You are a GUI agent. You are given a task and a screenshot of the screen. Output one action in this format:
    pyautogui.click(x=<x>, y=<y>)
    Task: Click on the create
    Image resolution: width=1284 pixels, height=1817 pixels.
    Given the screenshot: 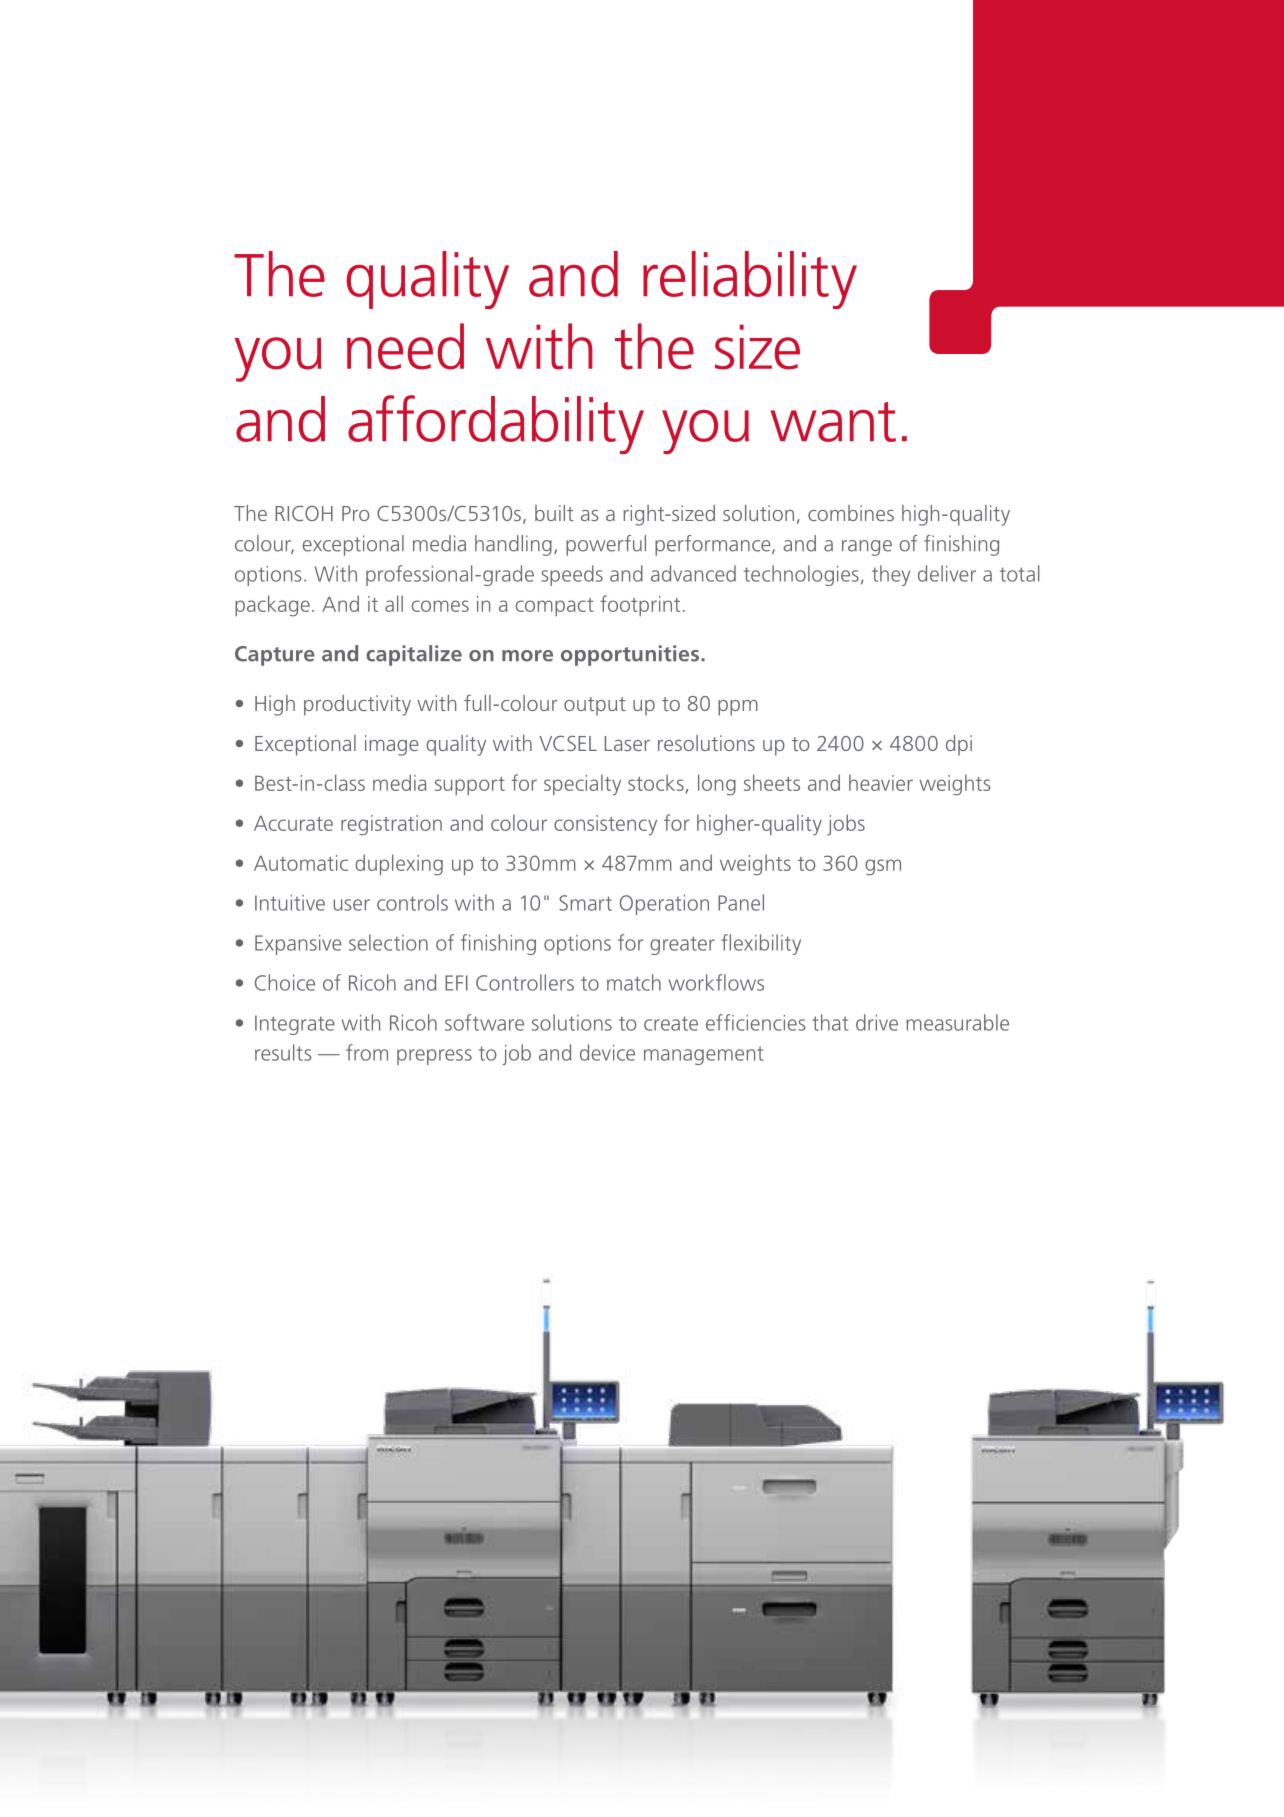 What is the action you would take?
    pyautogui.click(x=671, y=1023)
